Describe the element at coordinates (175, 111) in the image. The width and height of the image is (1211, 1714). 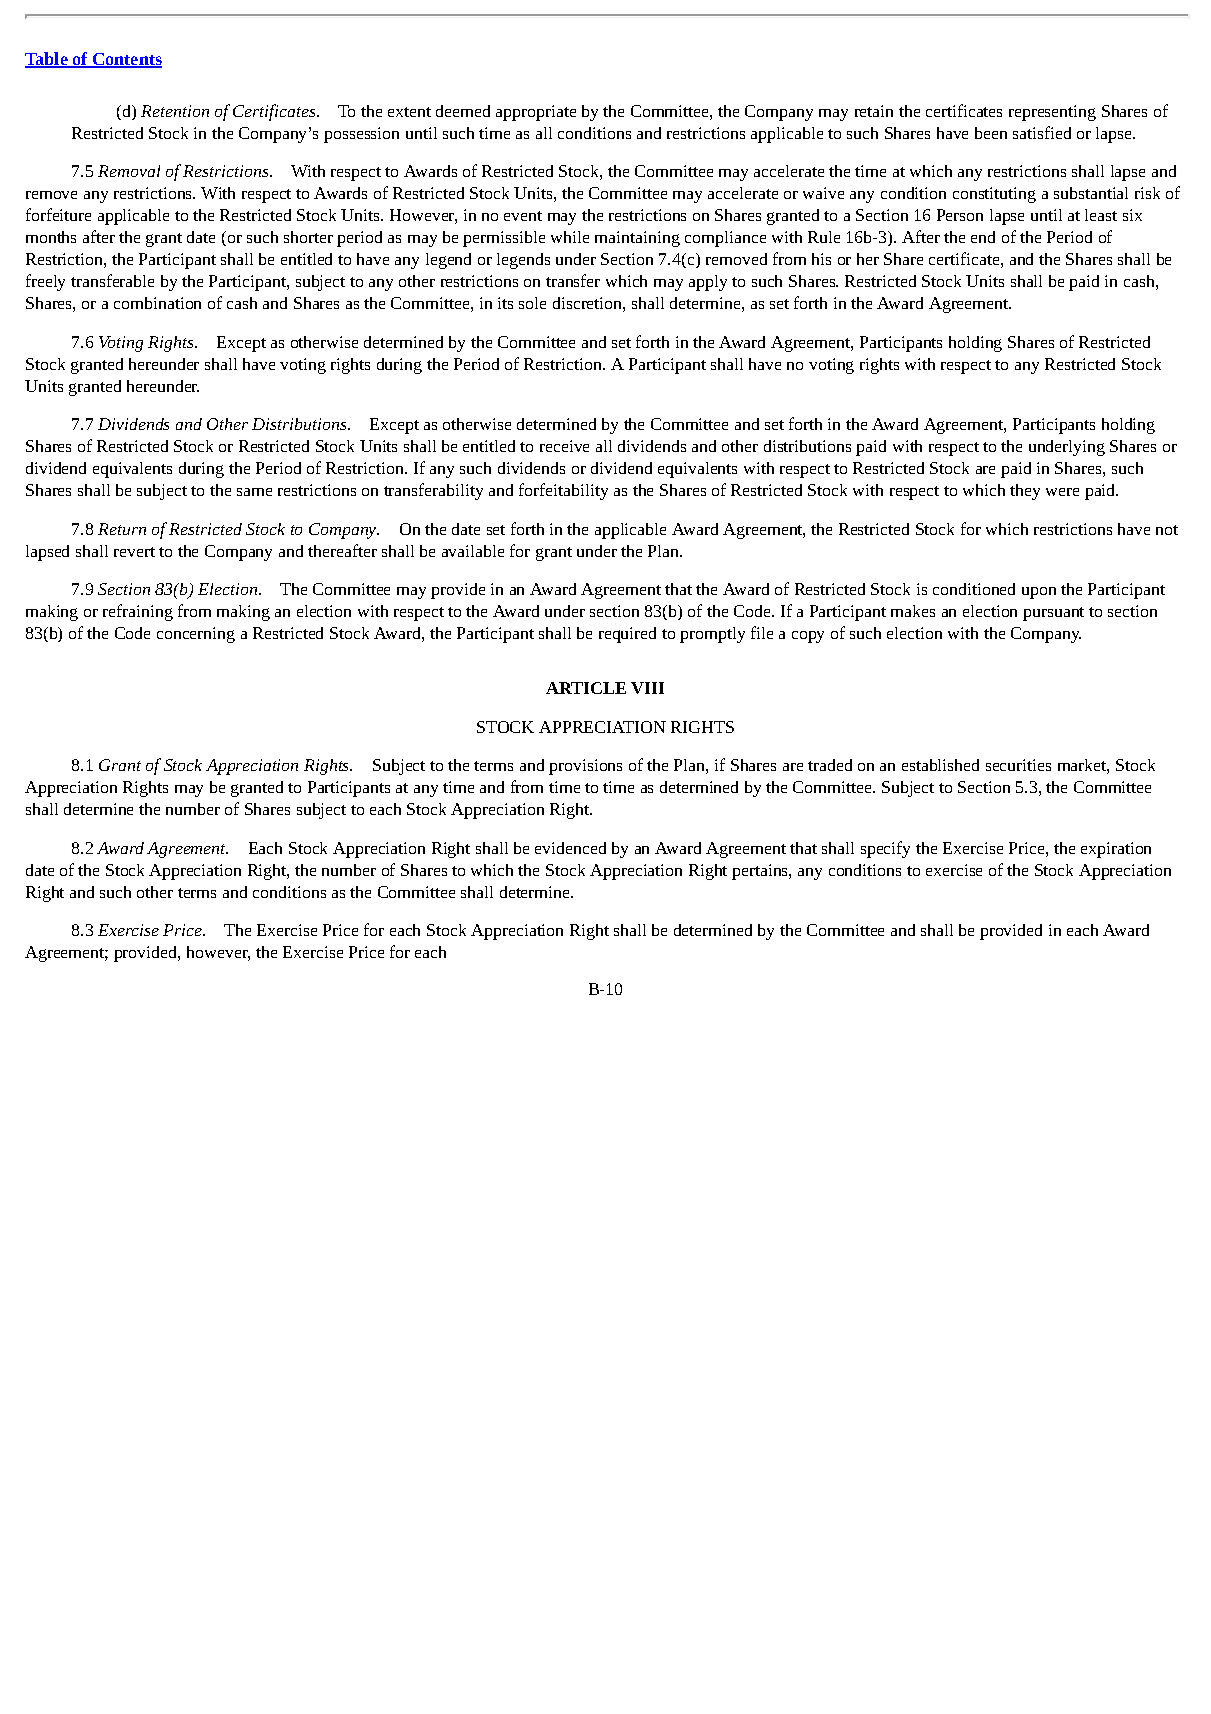
I see `Retention` at that location.
